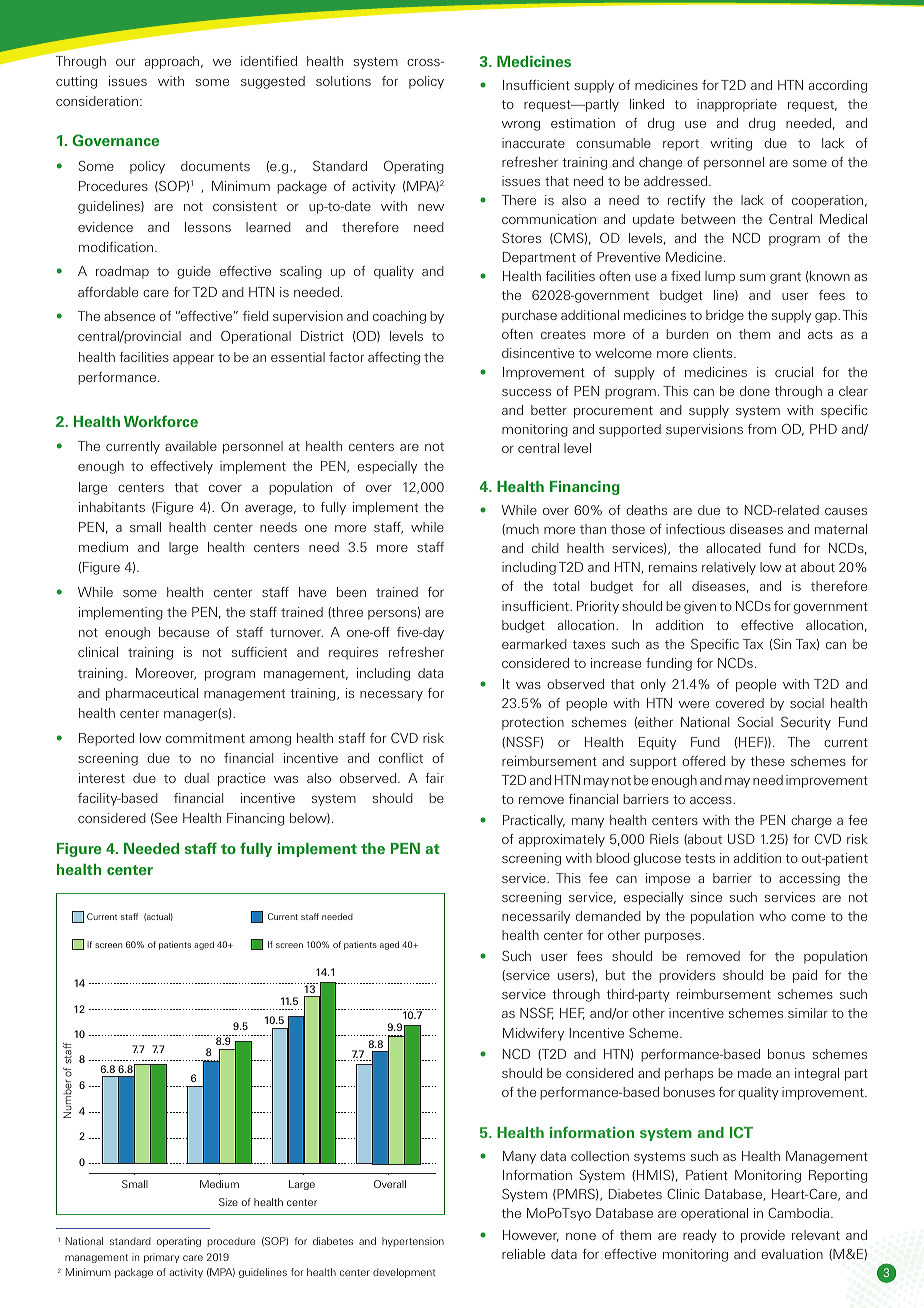 The height and width of the screenshot is (1308, 924). Describe the element at coordinates (523, 1254) in the screenshot. I see `reliable` at that location.
